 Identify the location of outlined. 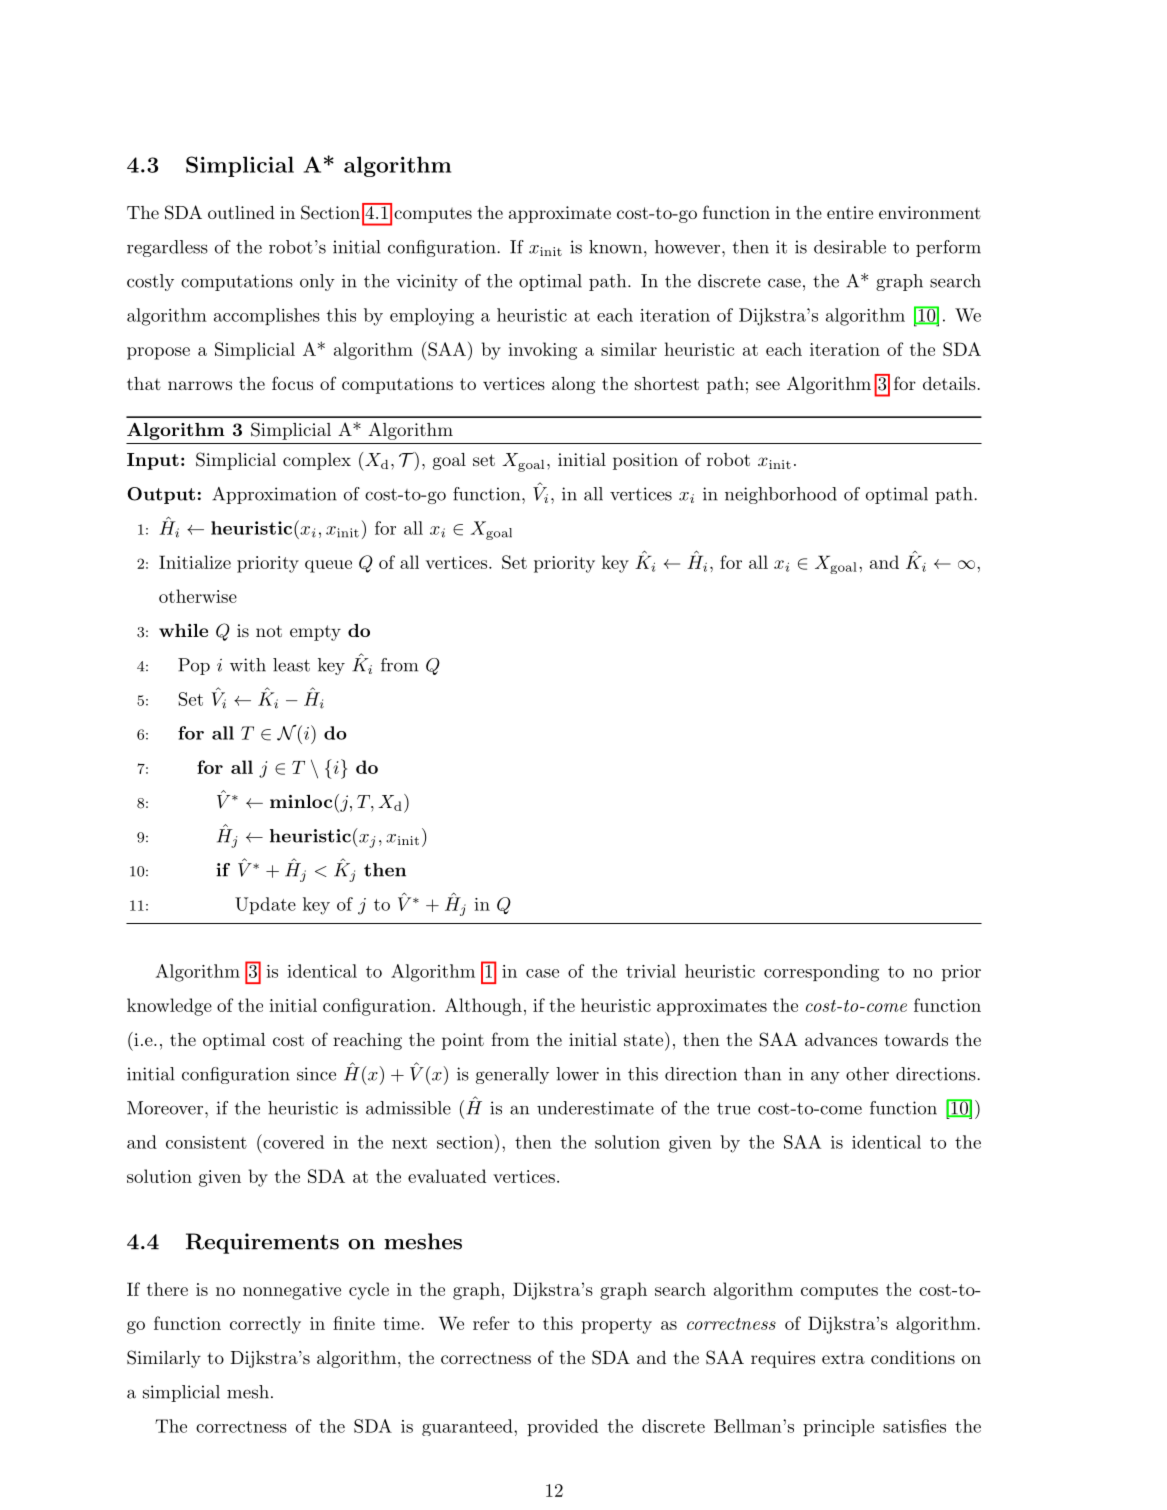
(241, 212).
